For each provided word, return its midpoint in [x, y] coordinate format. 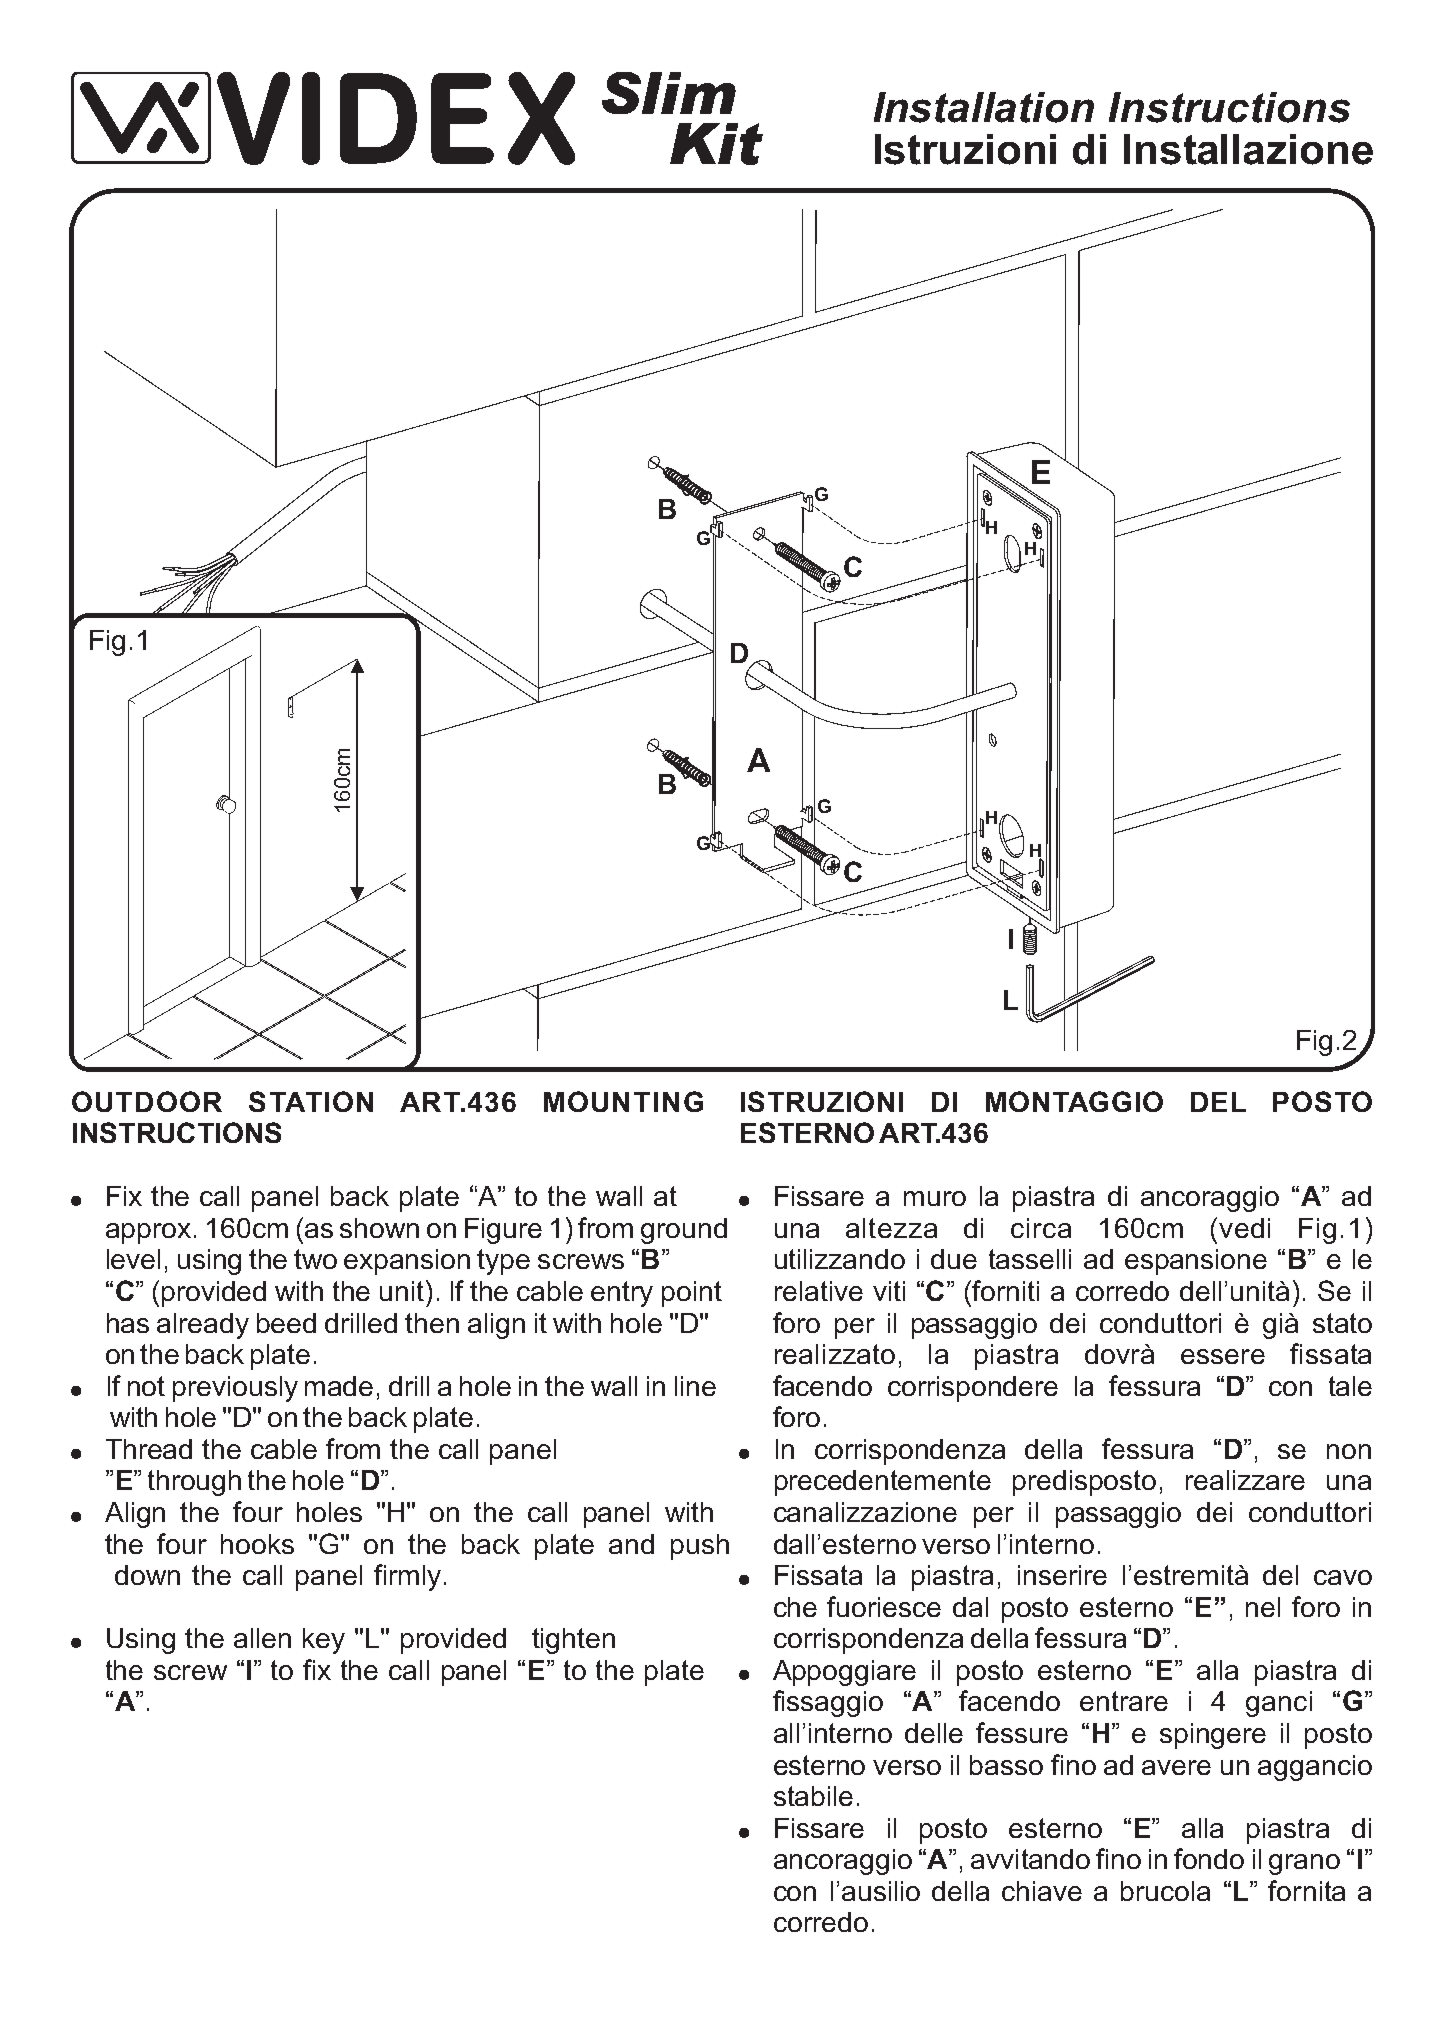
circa [1041, 1228]
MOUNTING [623, 1101]
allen [262, 1638]
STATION [311, 1101]
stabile [813, 1796]
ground [684, 1231]
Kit [716, 144]
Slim [669, 93]
